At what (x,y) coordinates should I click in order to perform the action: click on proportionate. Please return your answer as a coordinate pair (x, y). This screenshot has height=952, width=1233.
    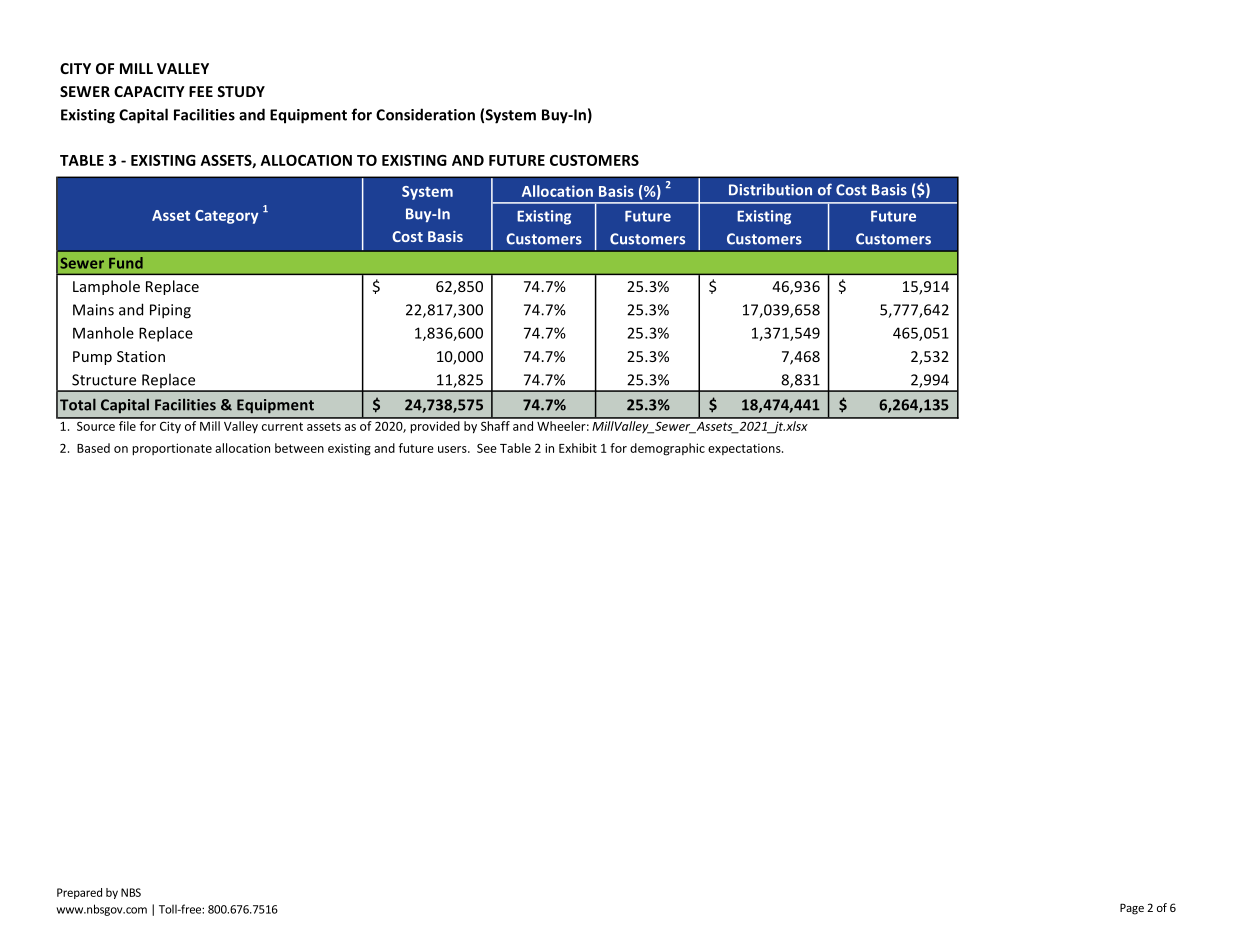
    Looking at the image, I should click on (172, 449).
